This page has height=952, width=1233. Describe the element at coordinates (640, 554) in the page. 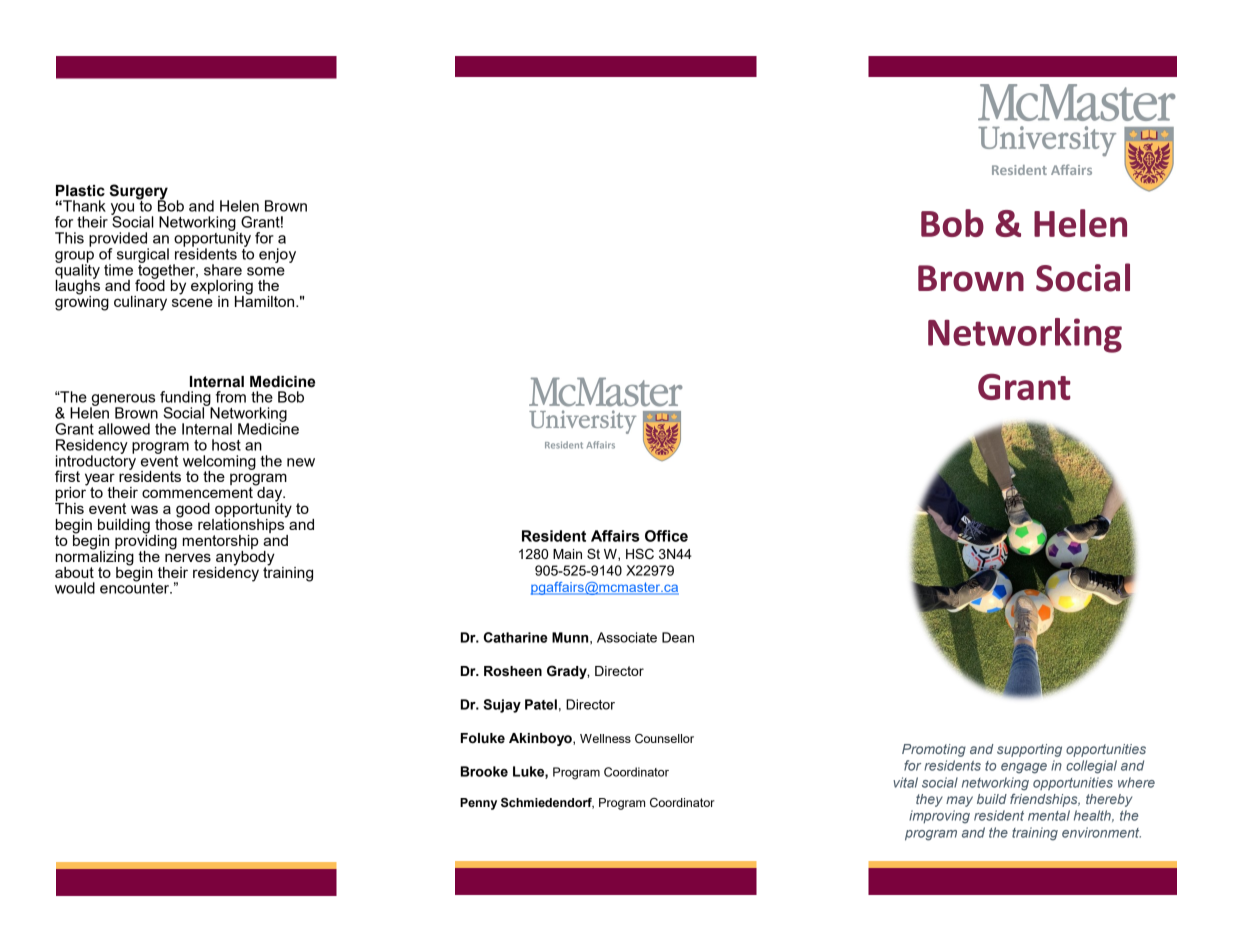

I see `HSC` at that location.
